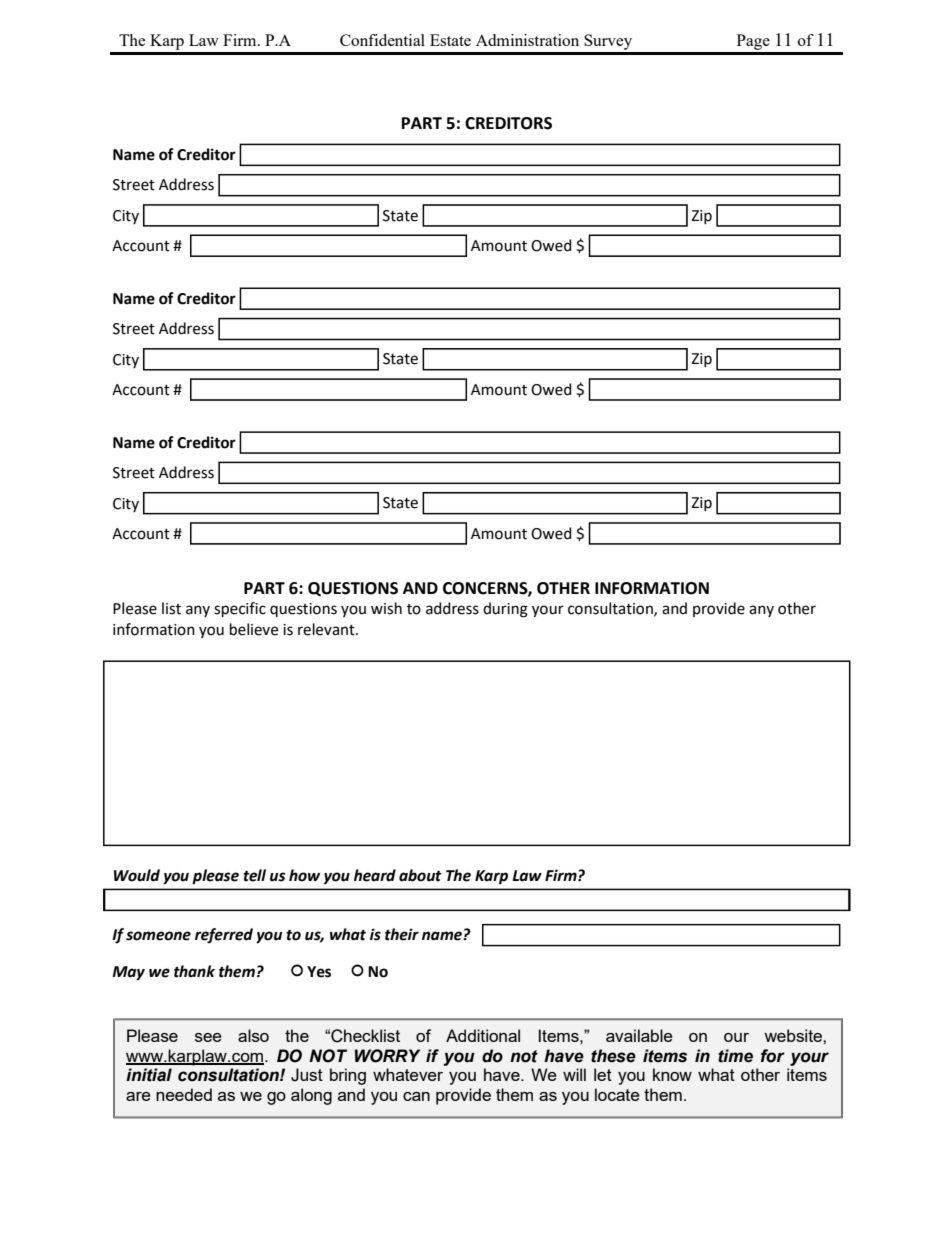 Image resolution: width=952 pixels, height=1233 pixels. What do you see at coordinates (527, 40) in the screenshot?
I see `Administration` at bounding box center [527, 40].
